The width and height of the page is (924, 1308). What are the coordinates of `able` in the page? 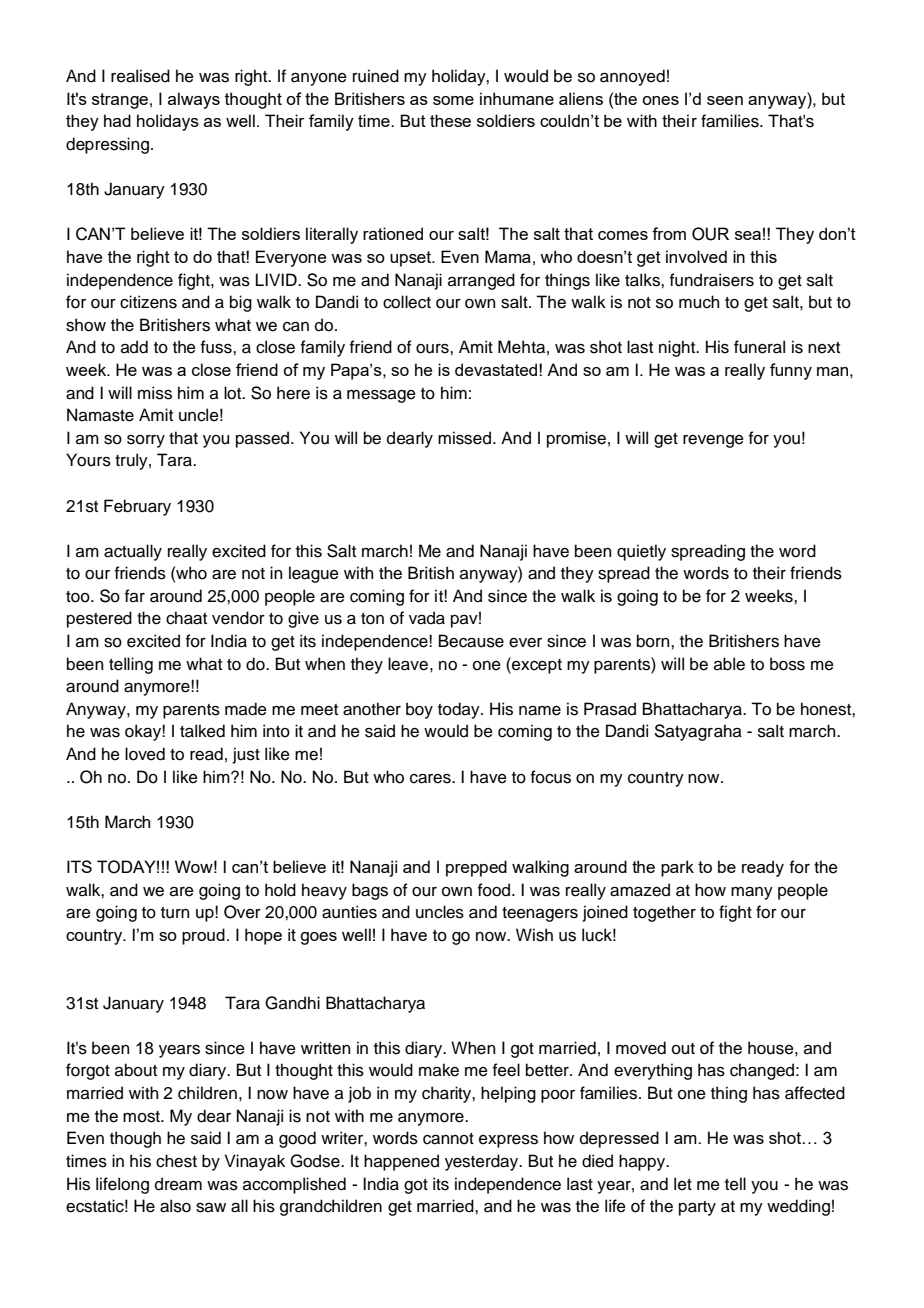 It's located at (729, 664).
